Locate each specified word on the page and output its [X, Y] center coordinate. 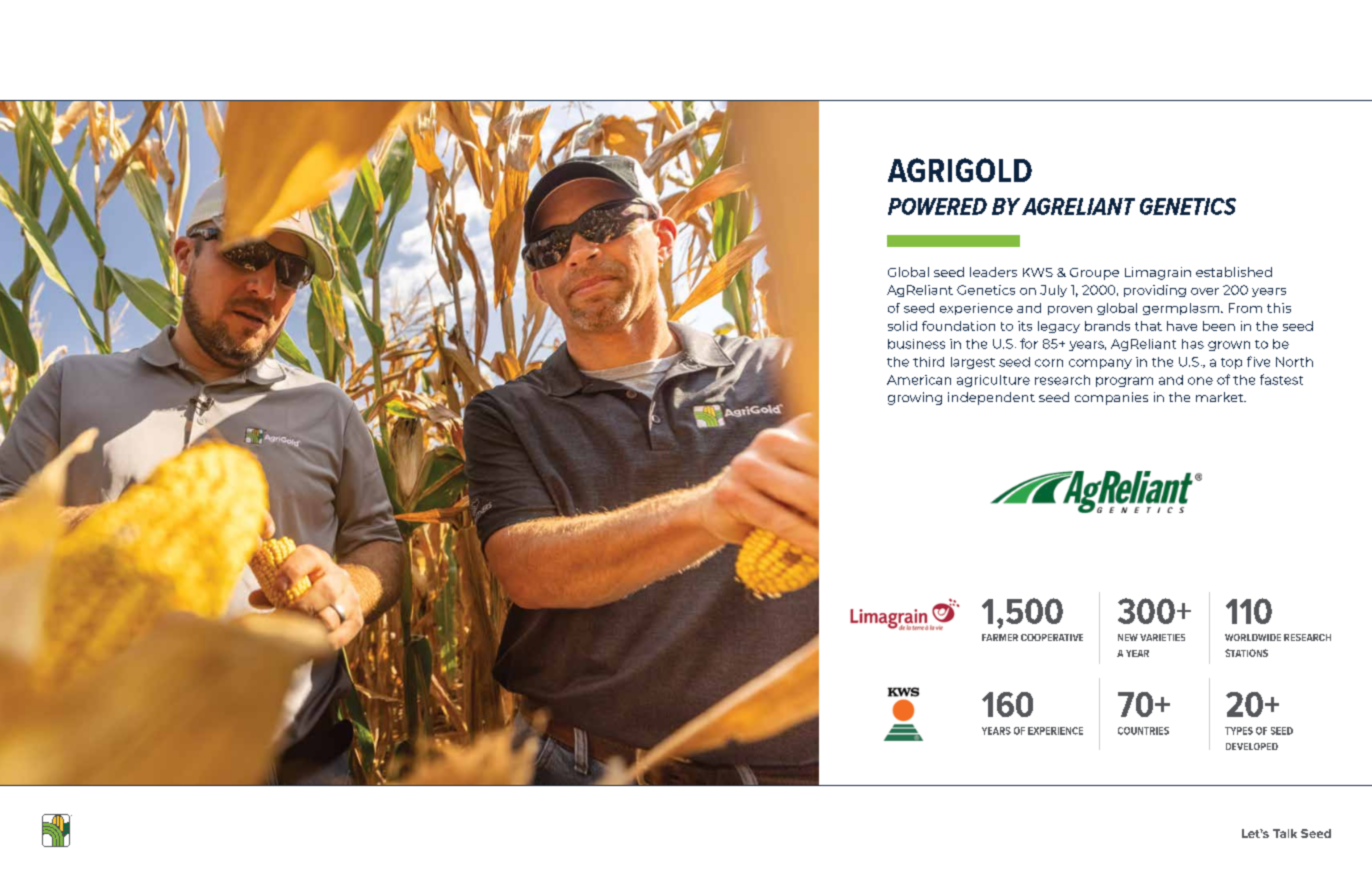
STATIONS [1246, 653]
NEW [1128, 637]
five [1258, 361]
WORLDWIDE [1253, 637]
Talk [1285, 833]
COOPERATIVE [1052, 637]
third [928, 362]
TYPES [1239, 731]
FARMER [1000, 637]
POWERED [937, 206]
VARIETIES [1162, 637]
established [1234, 272]
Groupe [1094, 274]
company [1100, 364]
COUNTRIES [1143, 731]
